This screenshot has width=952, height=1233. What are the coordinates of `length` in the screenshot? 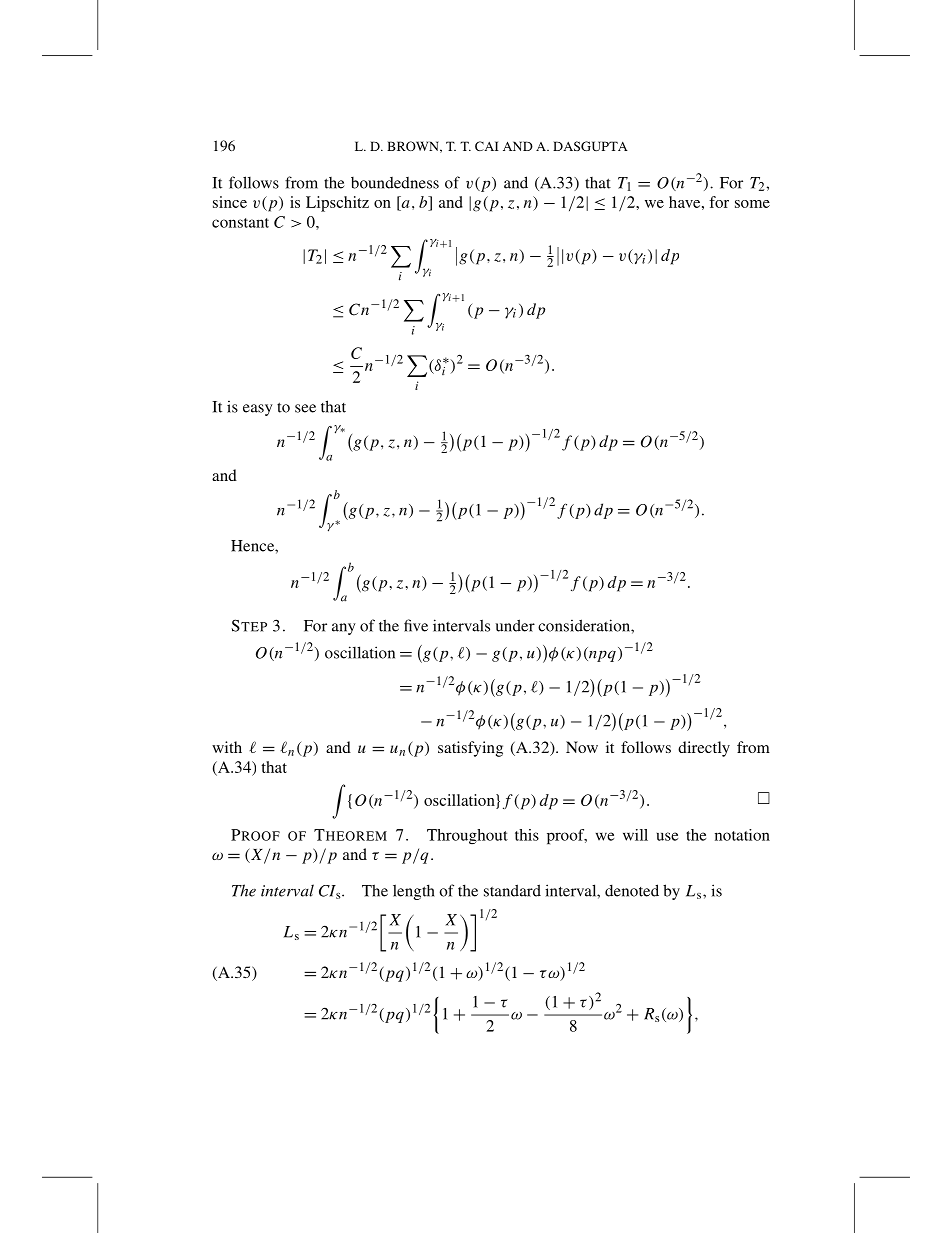 It's located at (414, 892).
